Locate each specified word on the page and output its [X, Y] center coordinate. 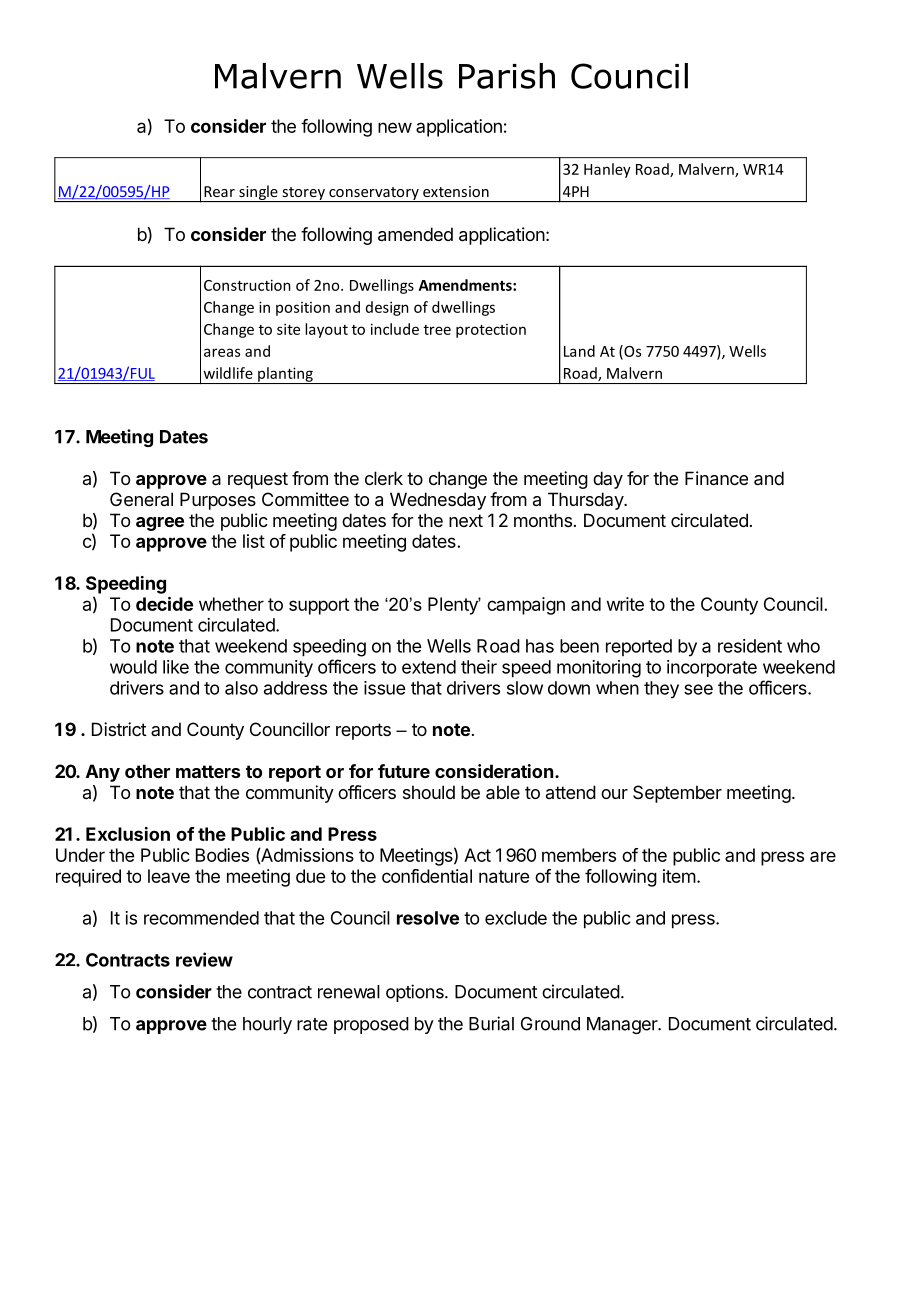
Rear [219, 191]
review [204, 959]
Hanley [607, 170]
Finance [716, 478]
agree [160, 524]
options [416, 993]
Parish [507, 76]
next [466, 520]
